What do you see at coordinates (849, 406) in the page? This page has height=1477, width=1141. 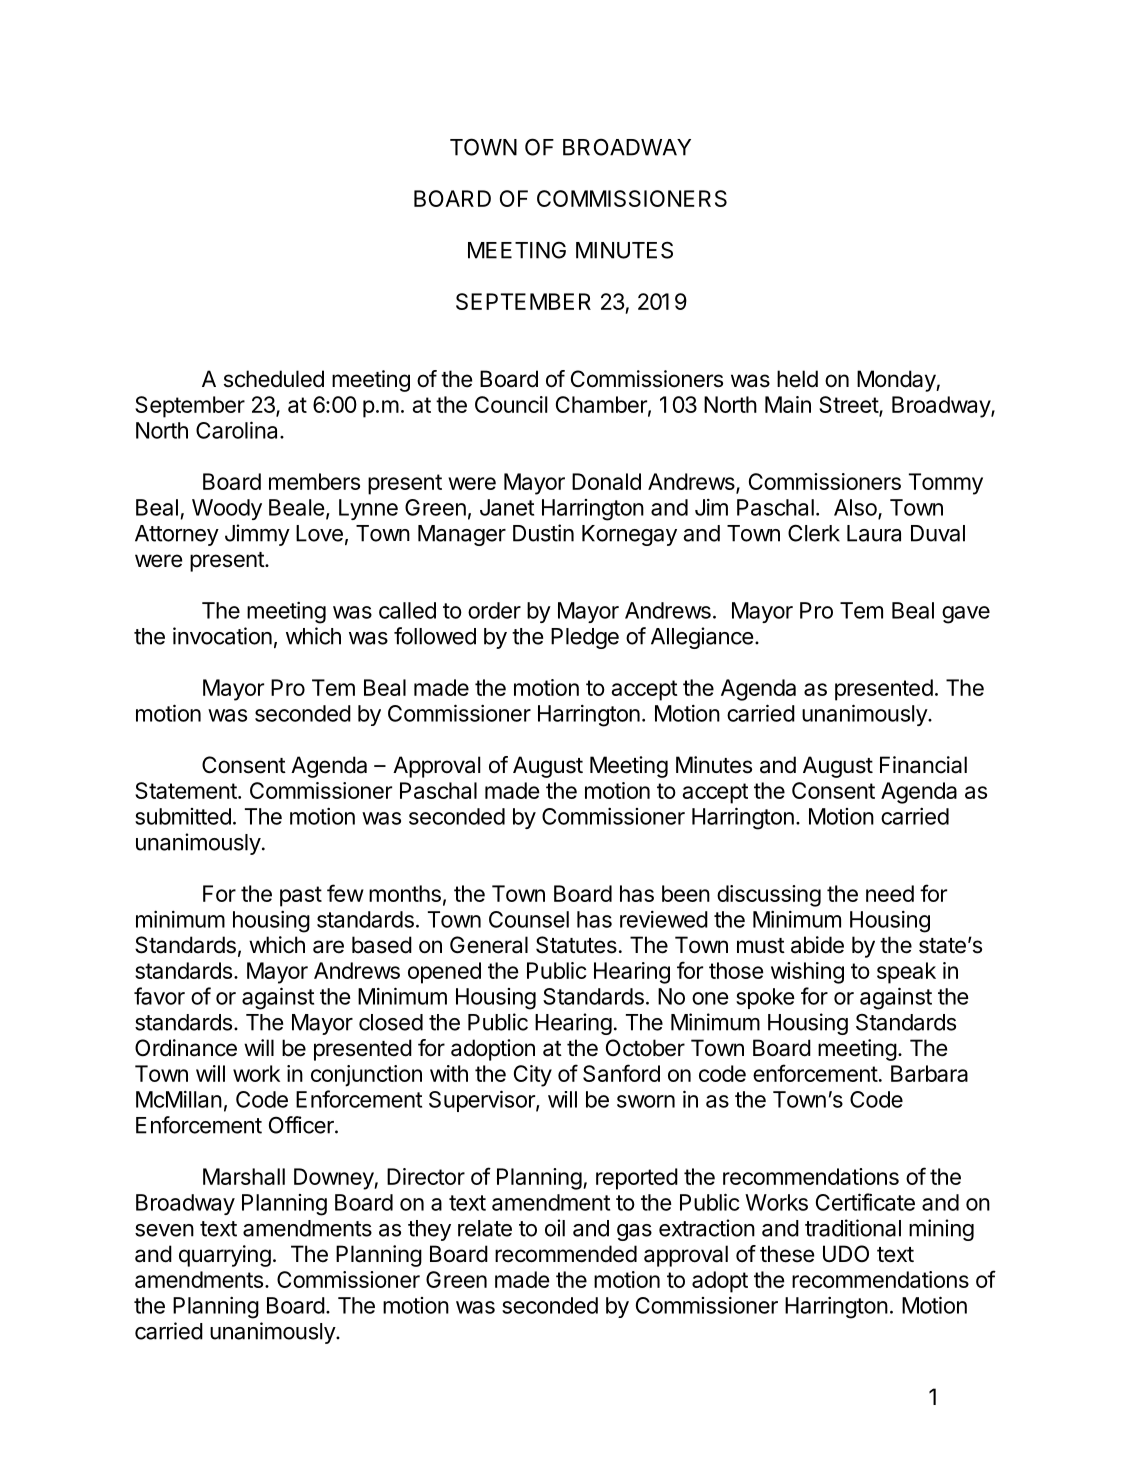 I see `Street` at bounding box center [849, 406].
